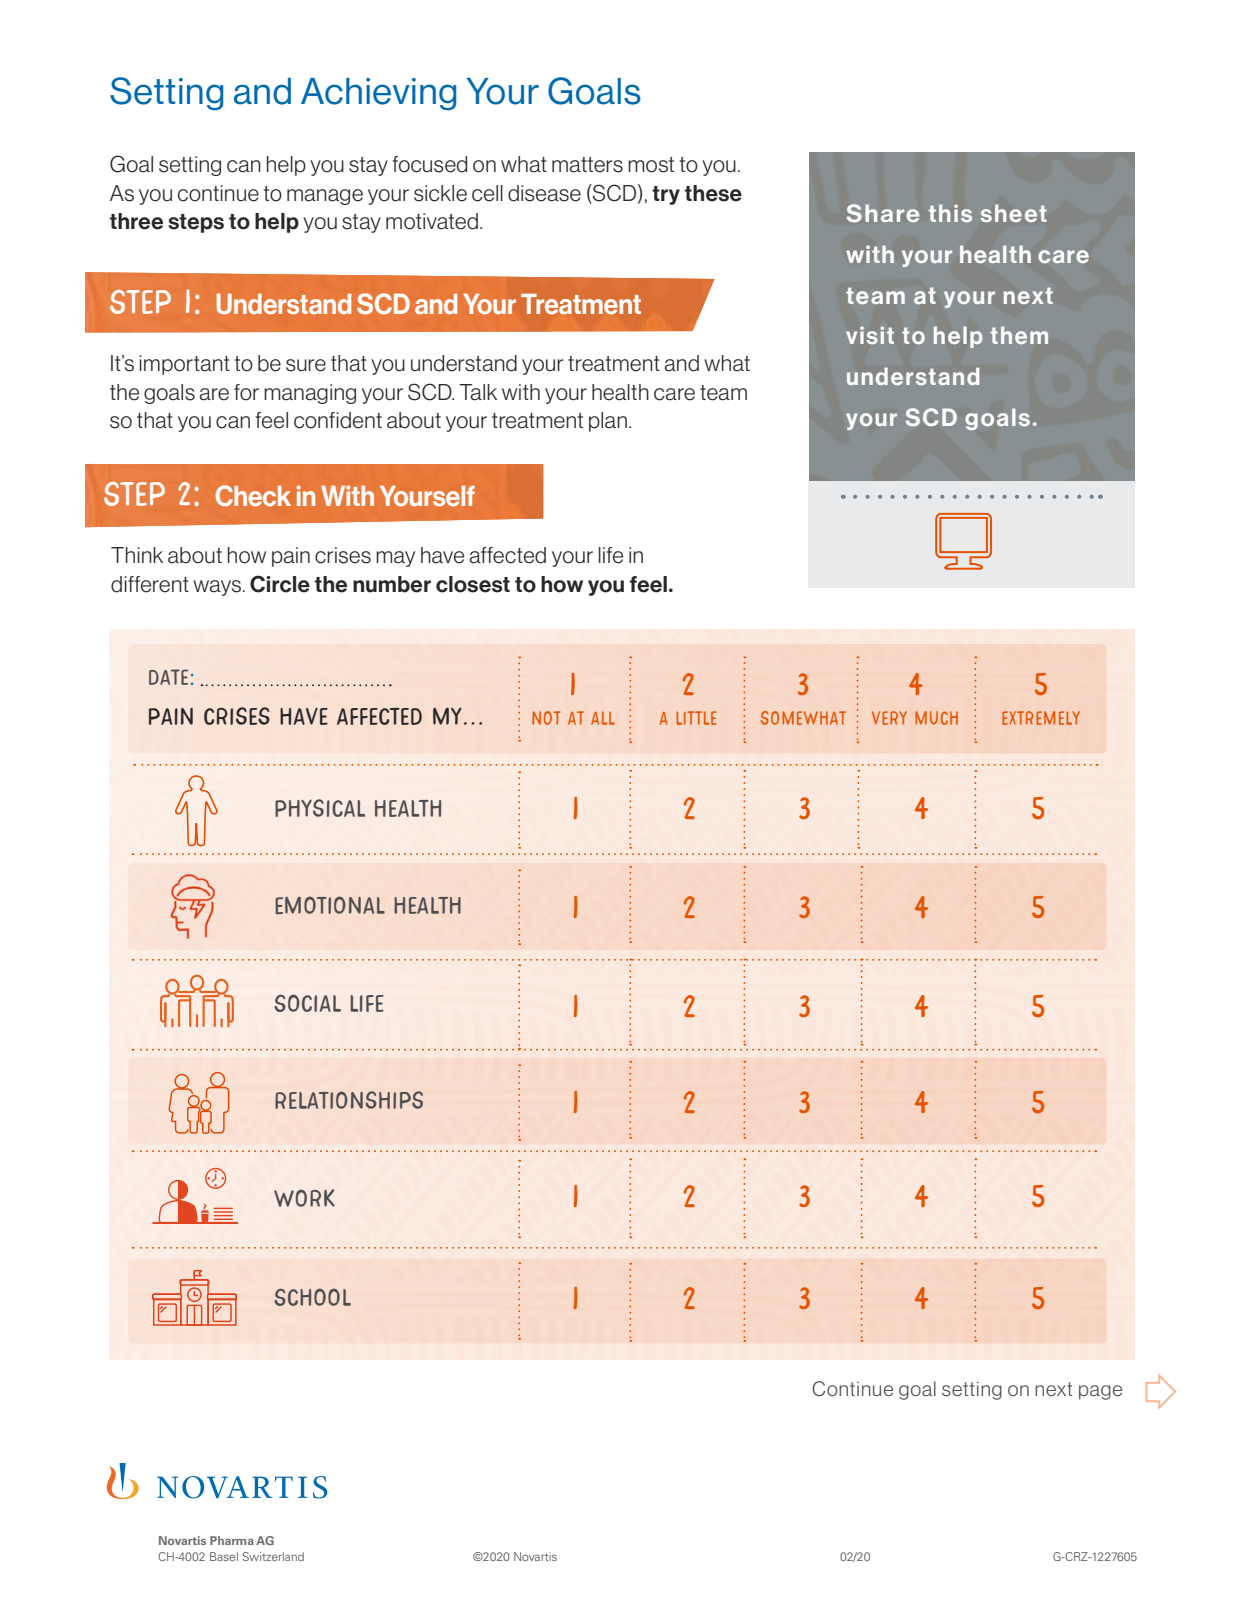 Image resolution: width=1244 pixels, height=1610 pixels. Describe the element at coordinates (1100, 1392) in the screenshot. I see `page` at that location.
